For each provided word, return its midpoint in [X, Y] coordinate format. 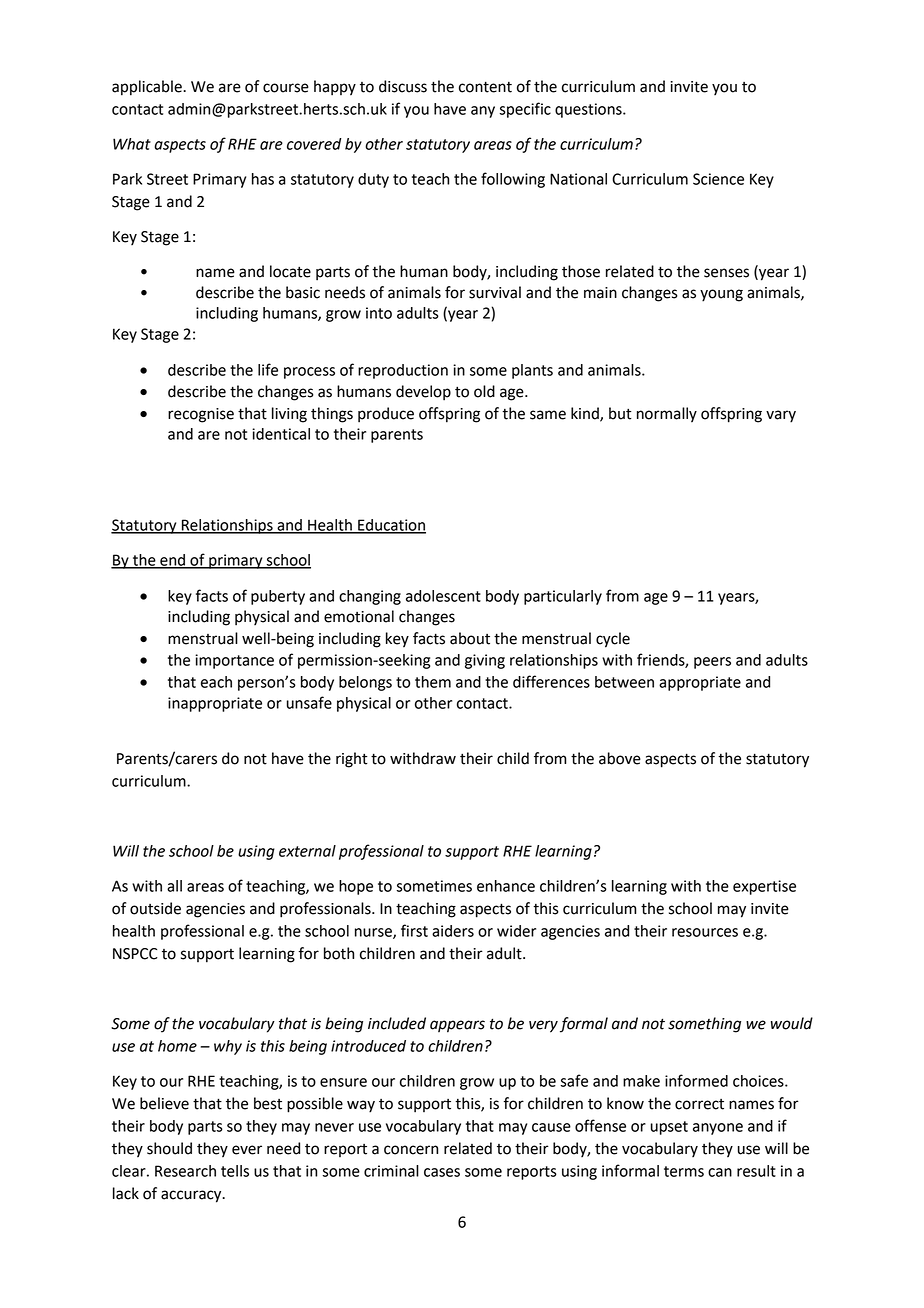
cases [442, 1172]
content [485, 87]
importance [234, 661]
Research [185, 1171]
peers [712, 663]
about [470, 638]
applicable [148, 88]
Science [718, 179]
